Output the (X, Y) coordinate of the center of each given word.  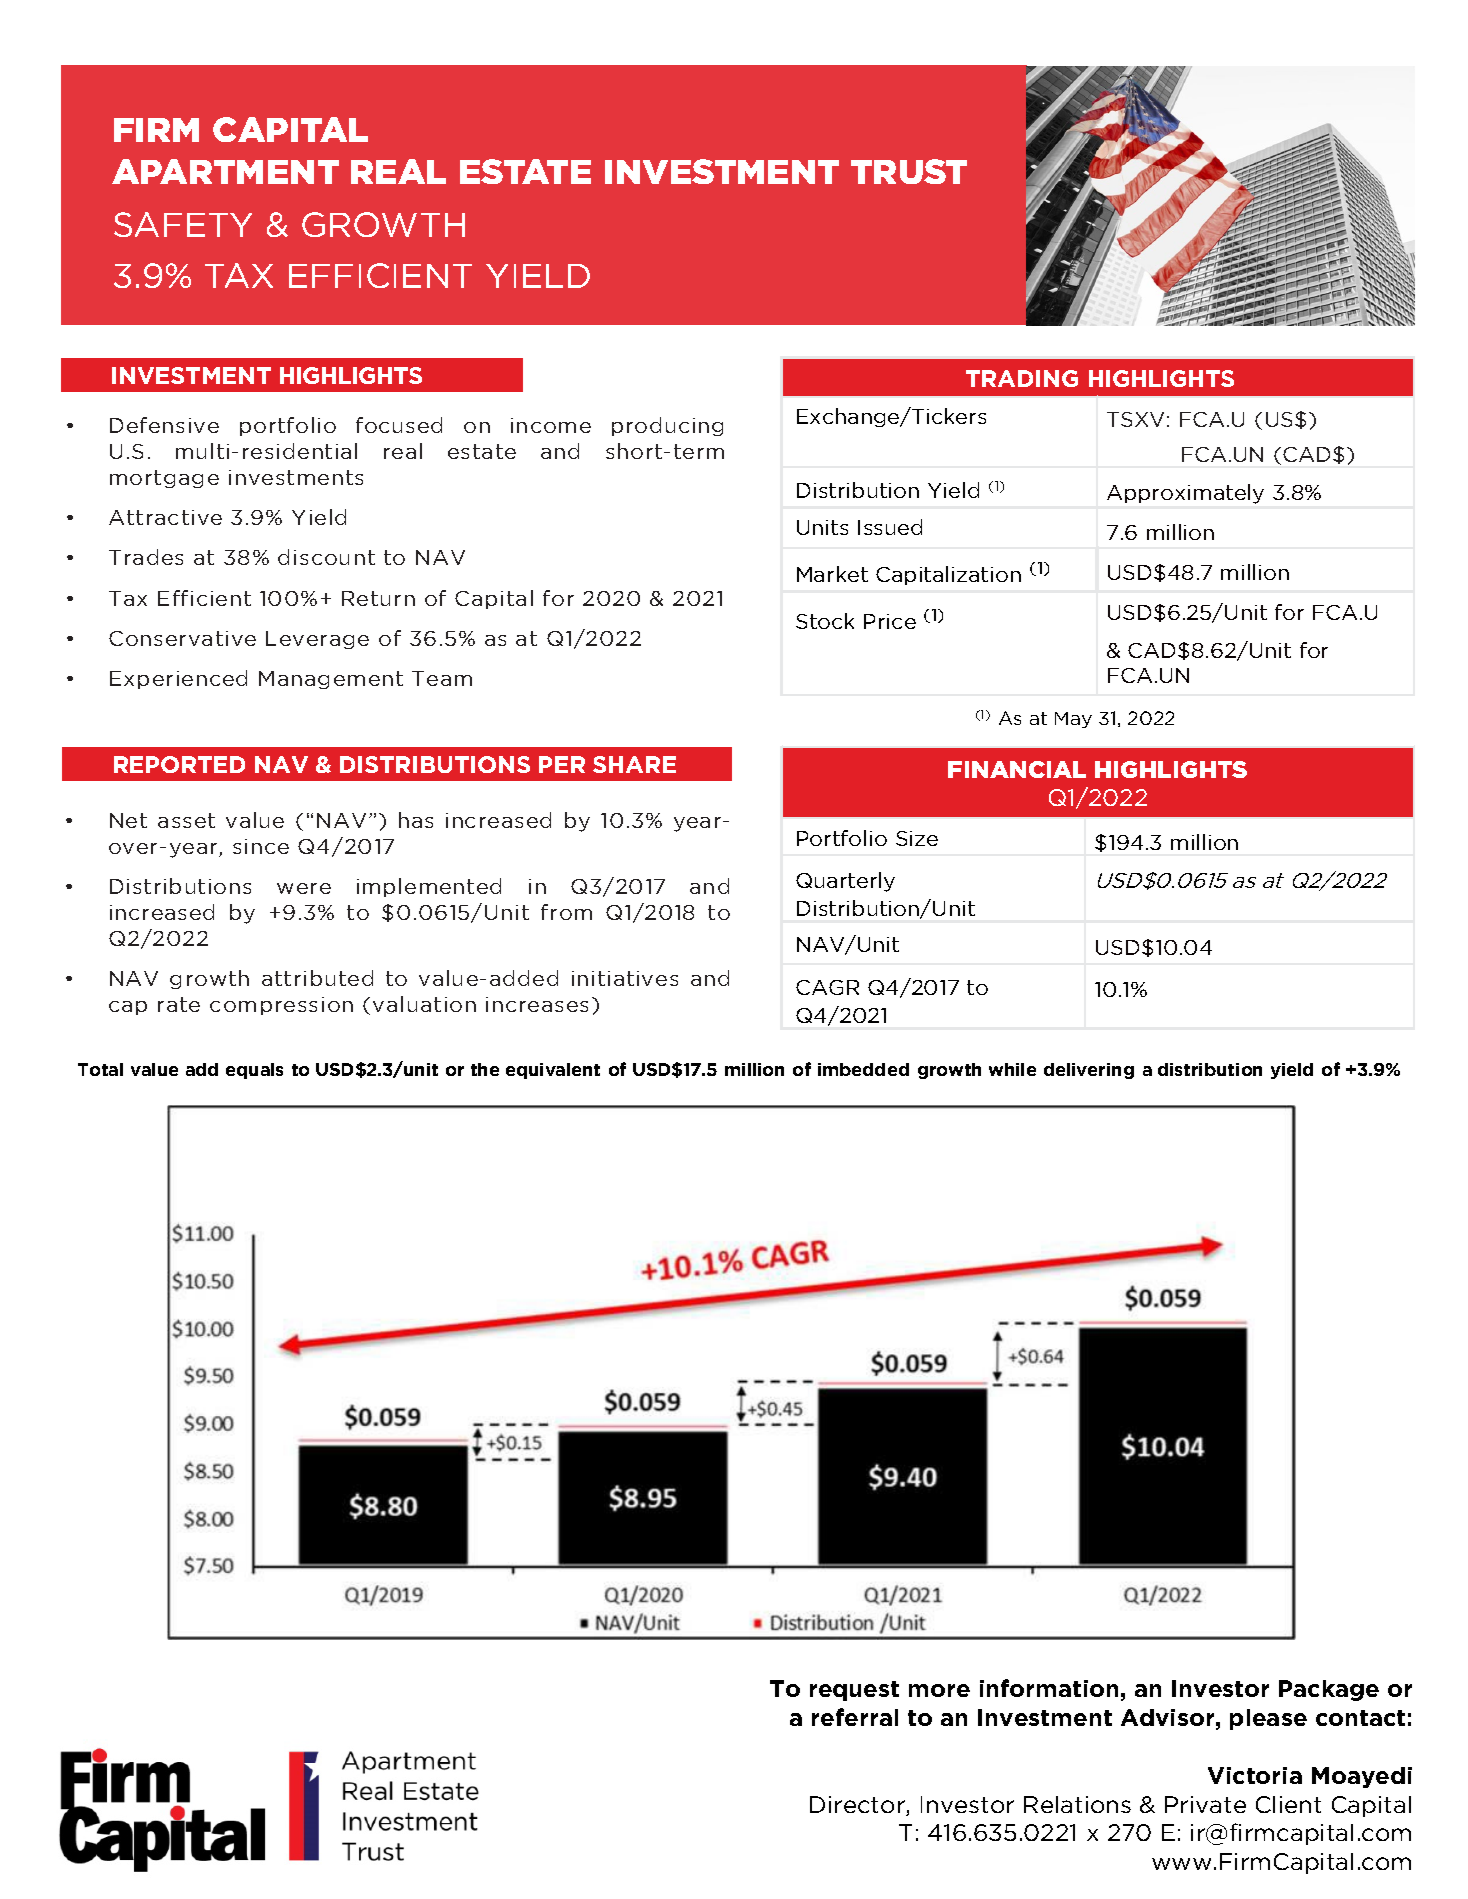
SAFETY (183, 224)
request (854, 1691)
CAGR (827, 987)
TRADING (1022, 378)
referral (855, 1717)
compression (281, 1006)
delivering (1089, 1071)
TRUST (909, 171)
